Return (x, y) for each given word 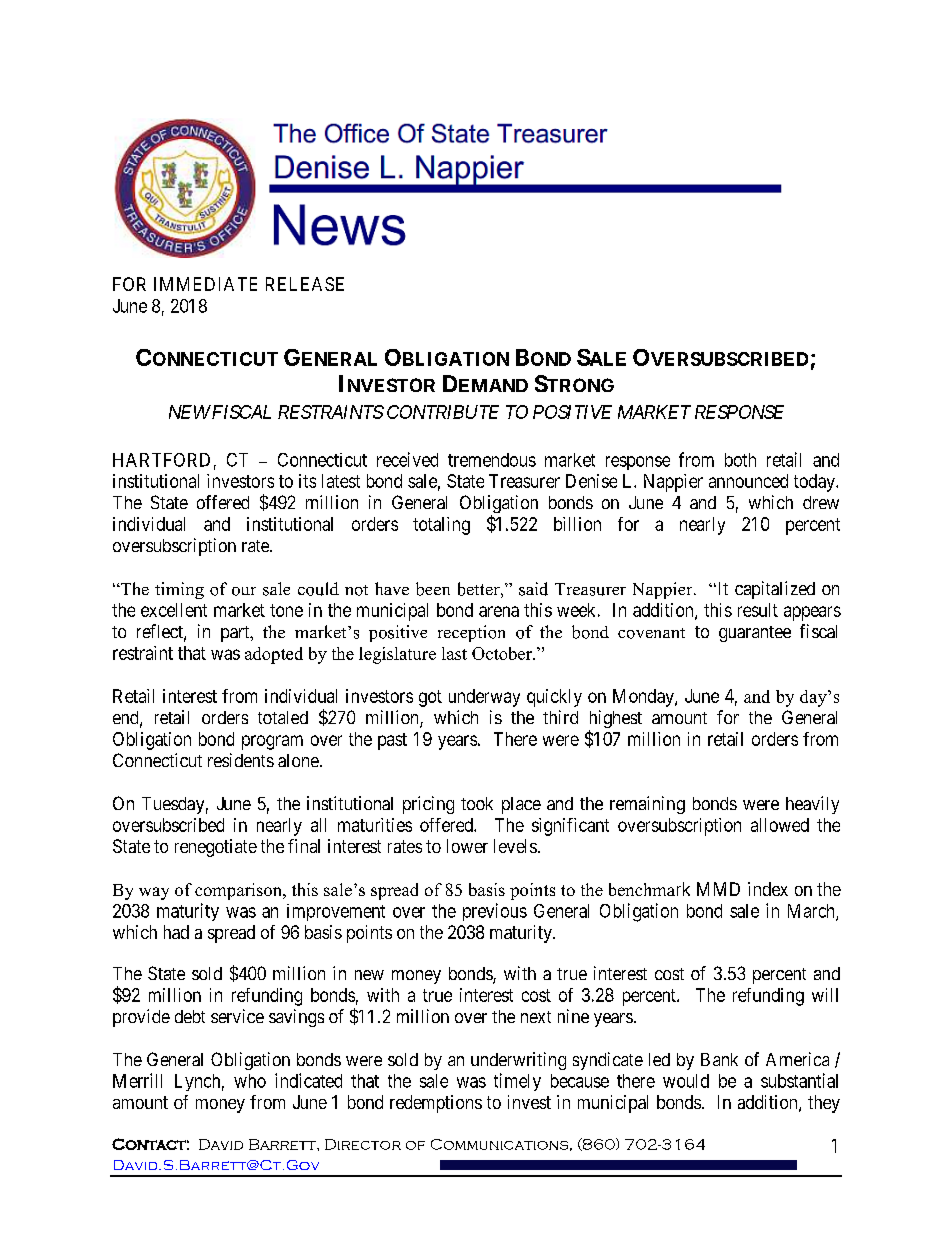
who (250, 1081)
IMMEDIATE (205, 284)
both (740, 460)
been (433, 589)
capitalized (775, 590)
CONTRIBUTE (443, 412)
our (244, 591)
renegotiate (216, 848)
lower (467, 846)
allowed (780, 825)
